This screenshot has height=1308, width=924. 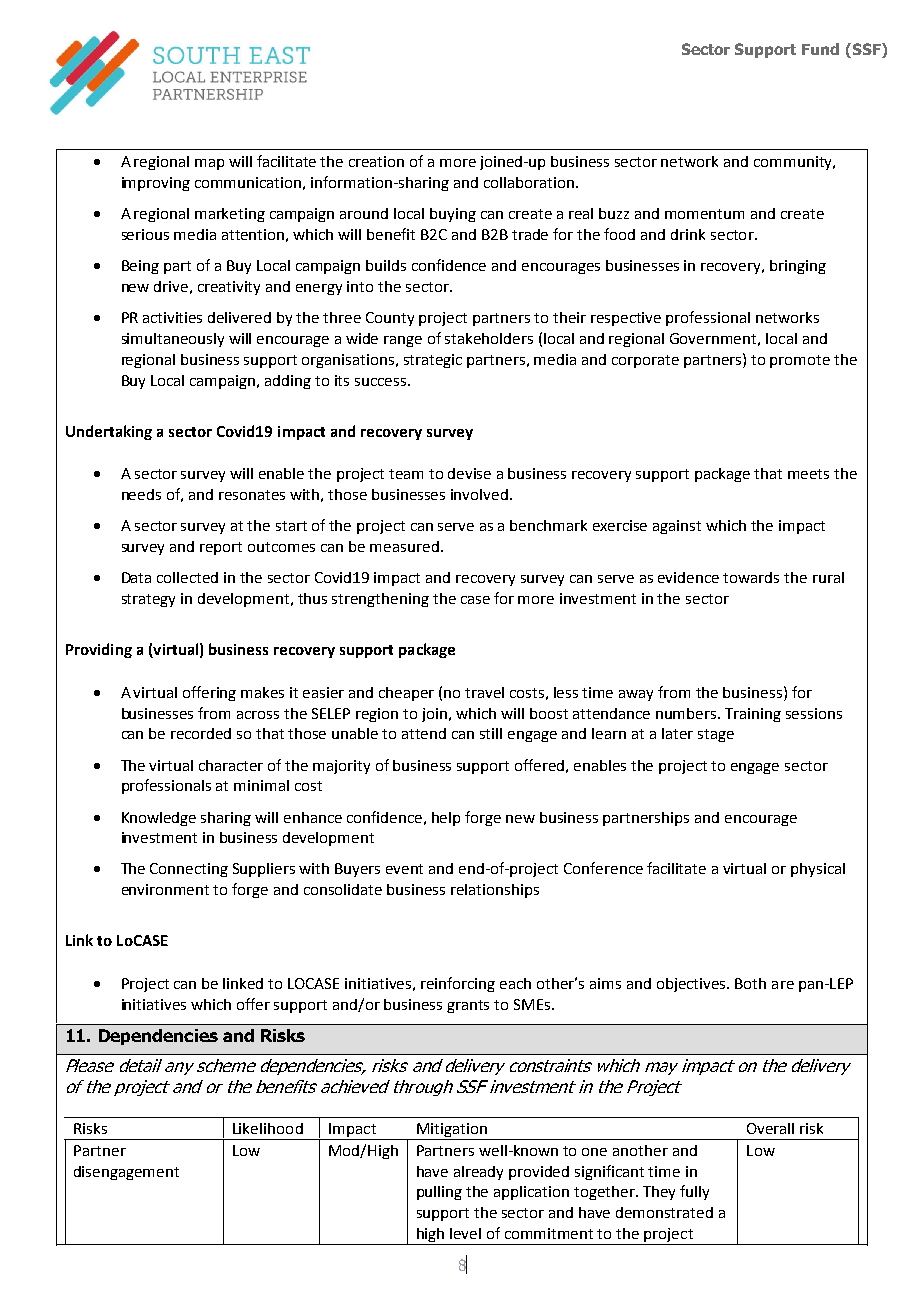 I want to click on fully, so click(x=694, y=1192).
